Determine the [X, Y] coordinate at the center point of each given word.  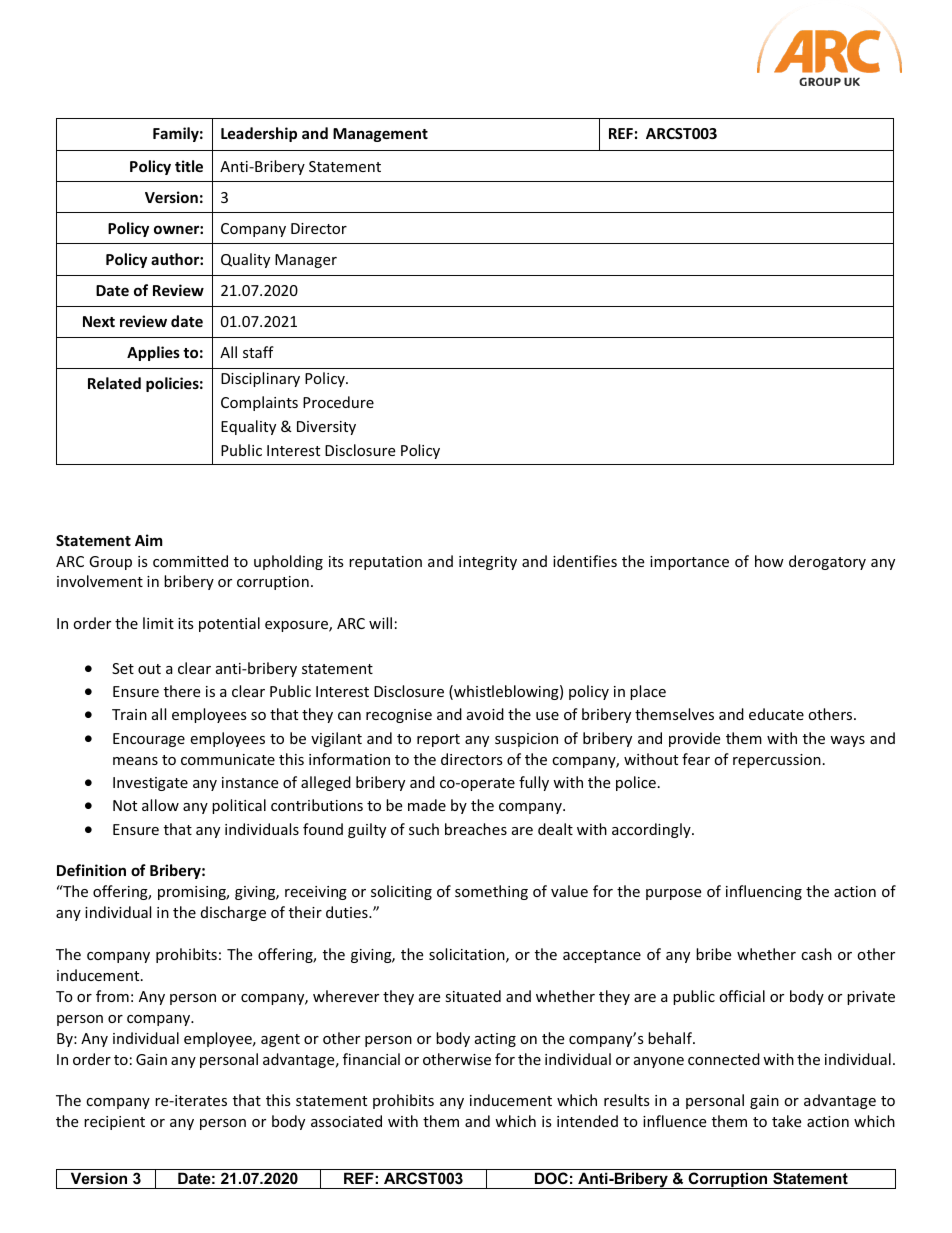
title [189, 166]
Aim [149, 540]
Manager [306, 261]
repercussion [777, 761]
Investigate [150, 784]
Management [380, 135]
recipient [114, 1123]
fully [534, 783]
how [769, 561]
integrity [488, 563]
